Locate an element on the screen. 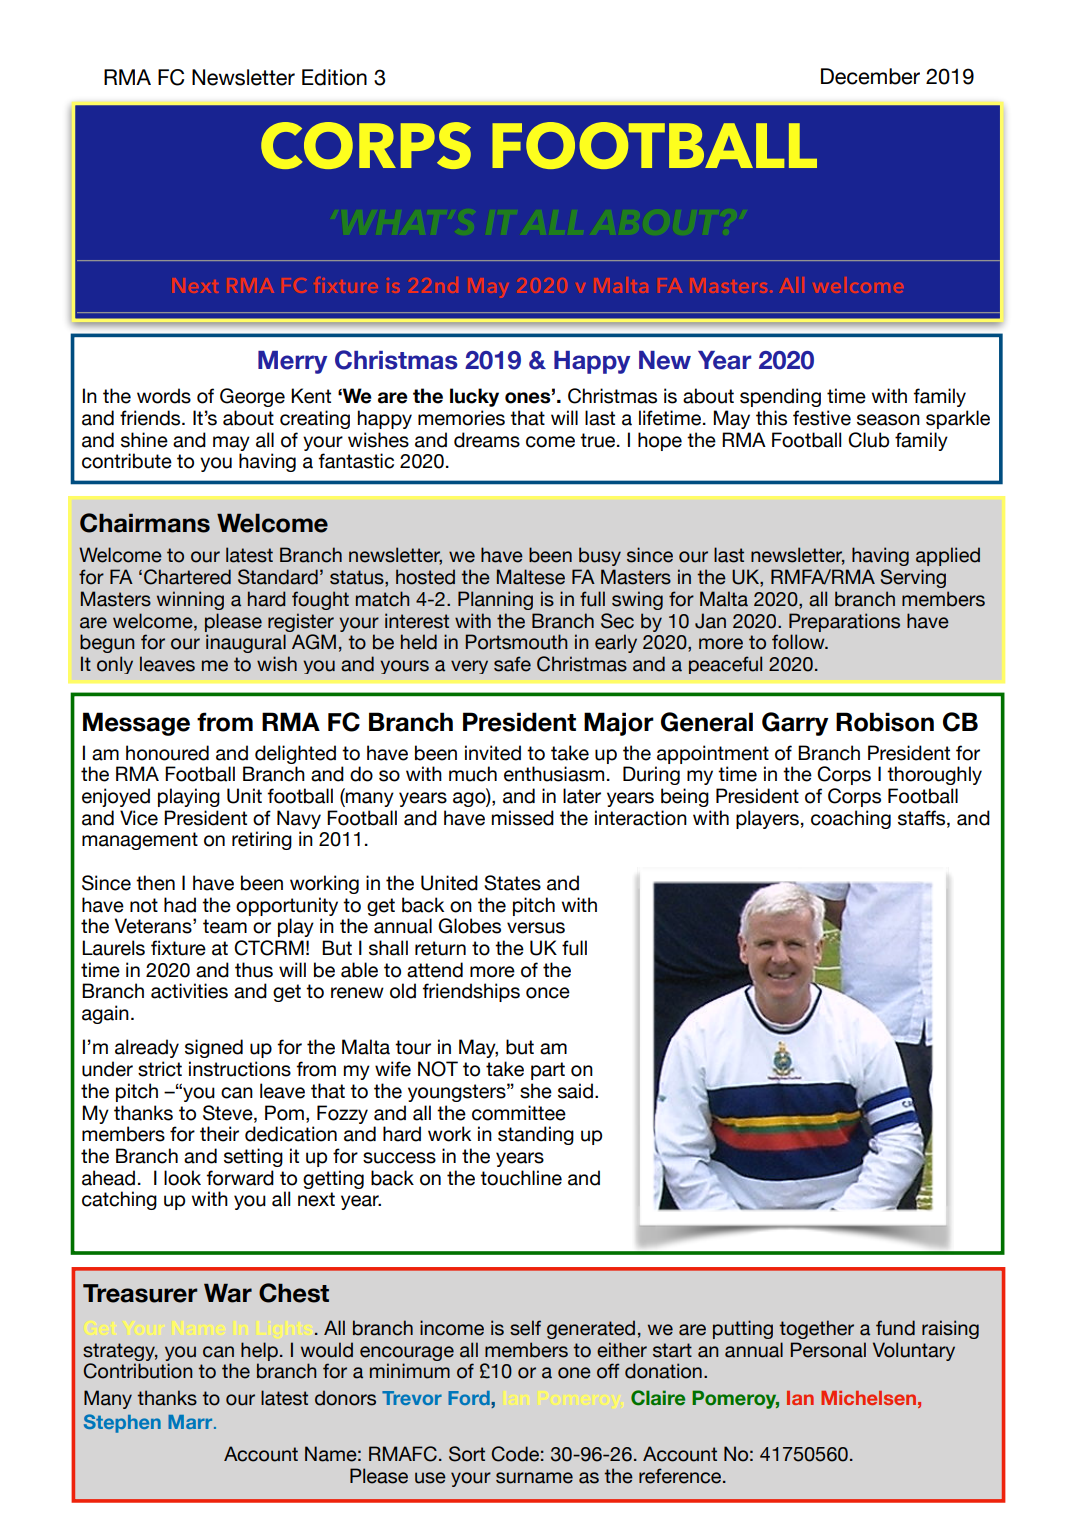  Marr is located at coordinates (191, 1422).
